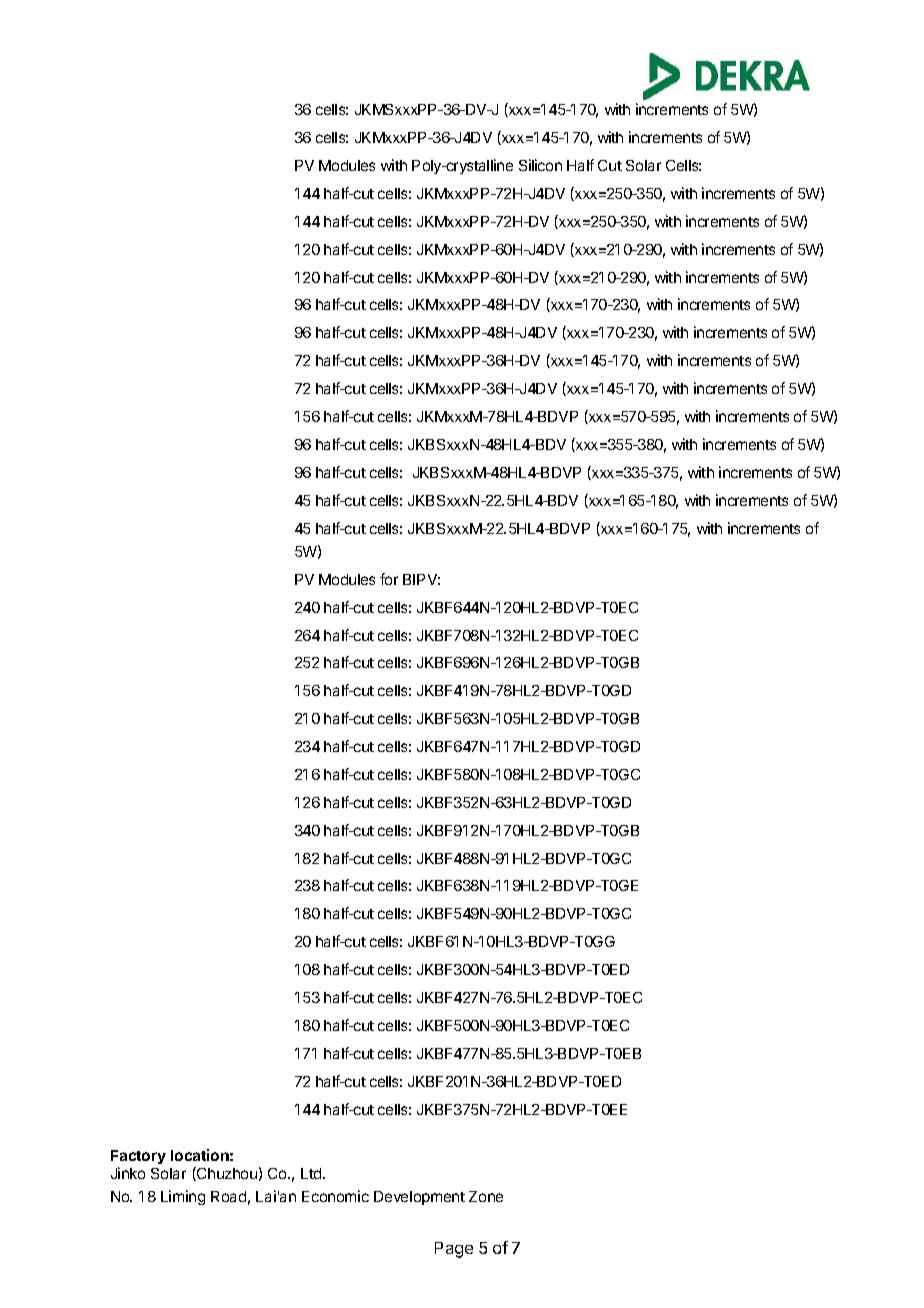 This screenshot has height=1308, width=924. I want to click on Silicon, so click(540, 165).
